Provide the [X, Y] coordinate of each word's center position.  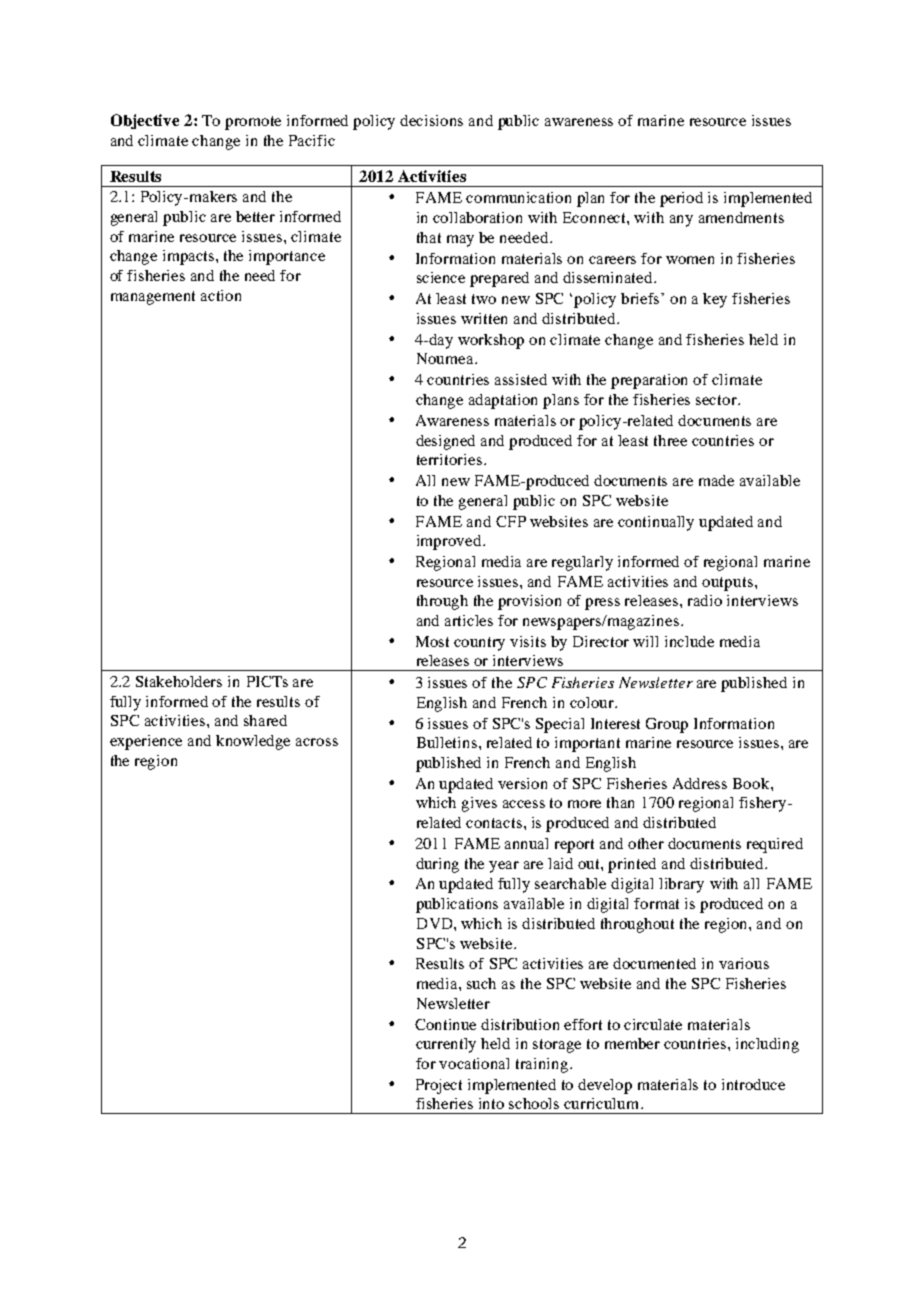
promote [253, 123]
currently [446, 1045]
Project [439, 1086]
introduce [753, 1084]
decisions [431, 120]
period [681, 199]
